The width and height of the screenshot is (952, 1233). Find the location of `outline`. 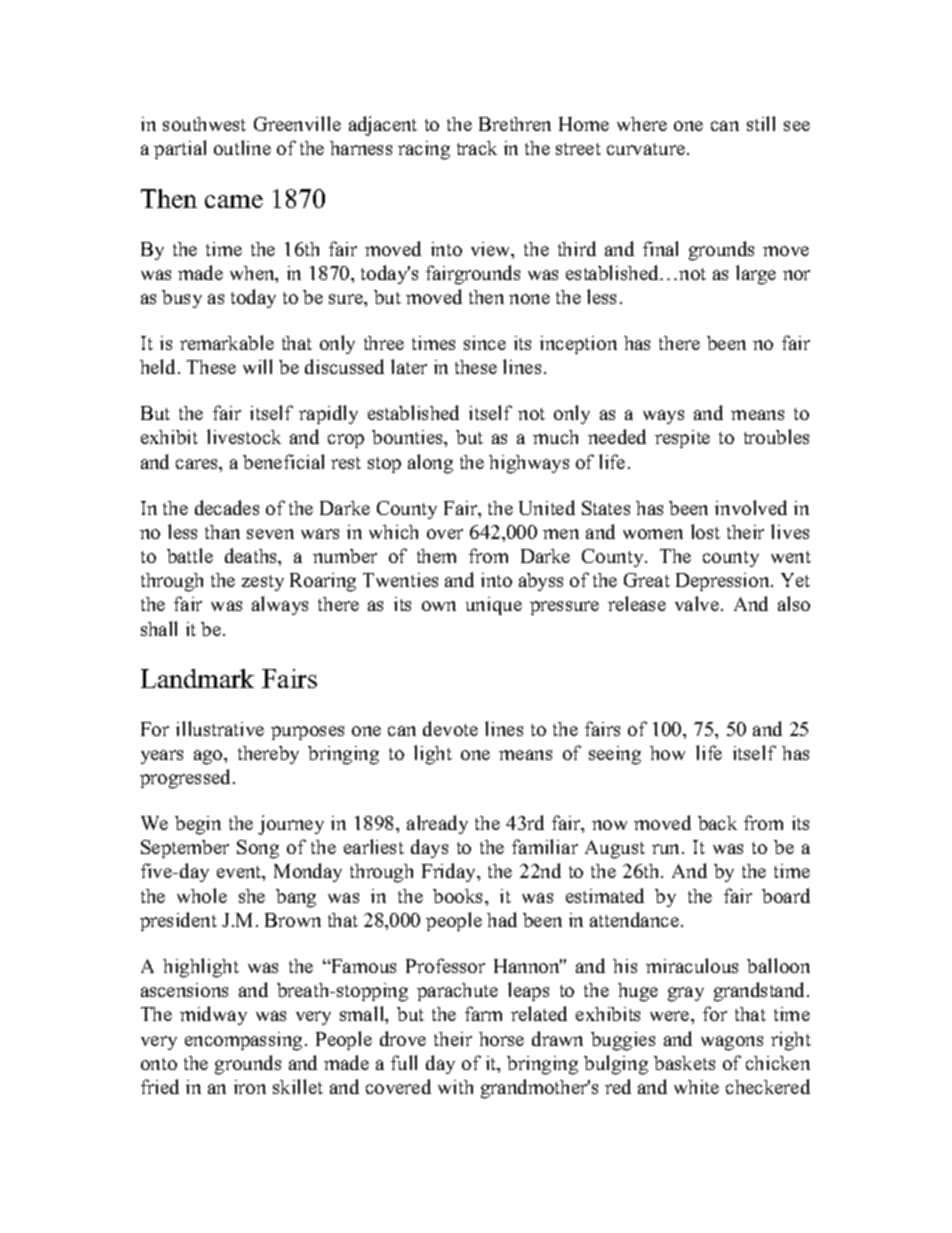

outline is located at coordinates (242, 147).
